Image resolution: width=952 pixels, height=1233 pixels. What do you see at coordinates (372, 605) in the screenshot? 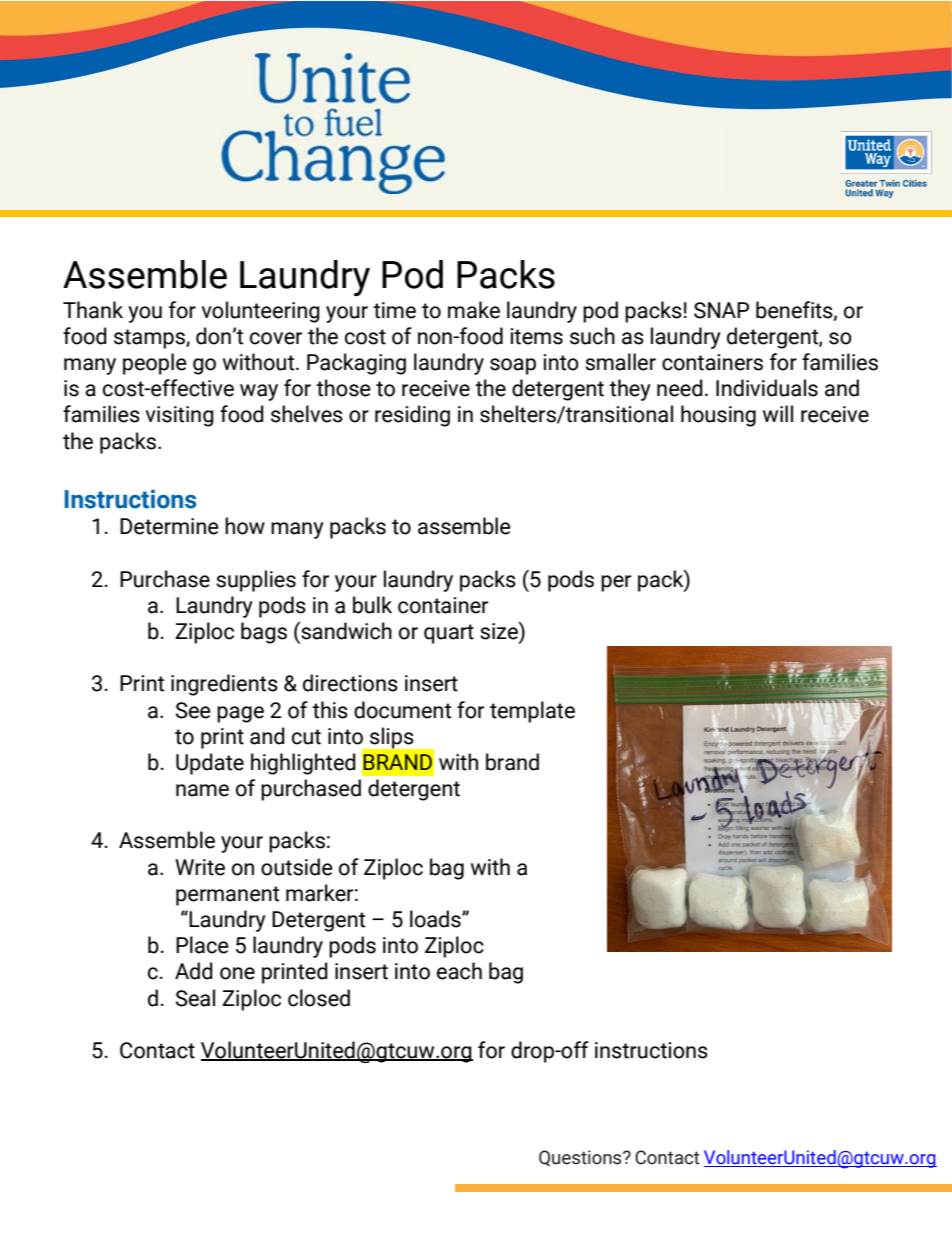
I see `bulk` at bounding box center [372, 605].
